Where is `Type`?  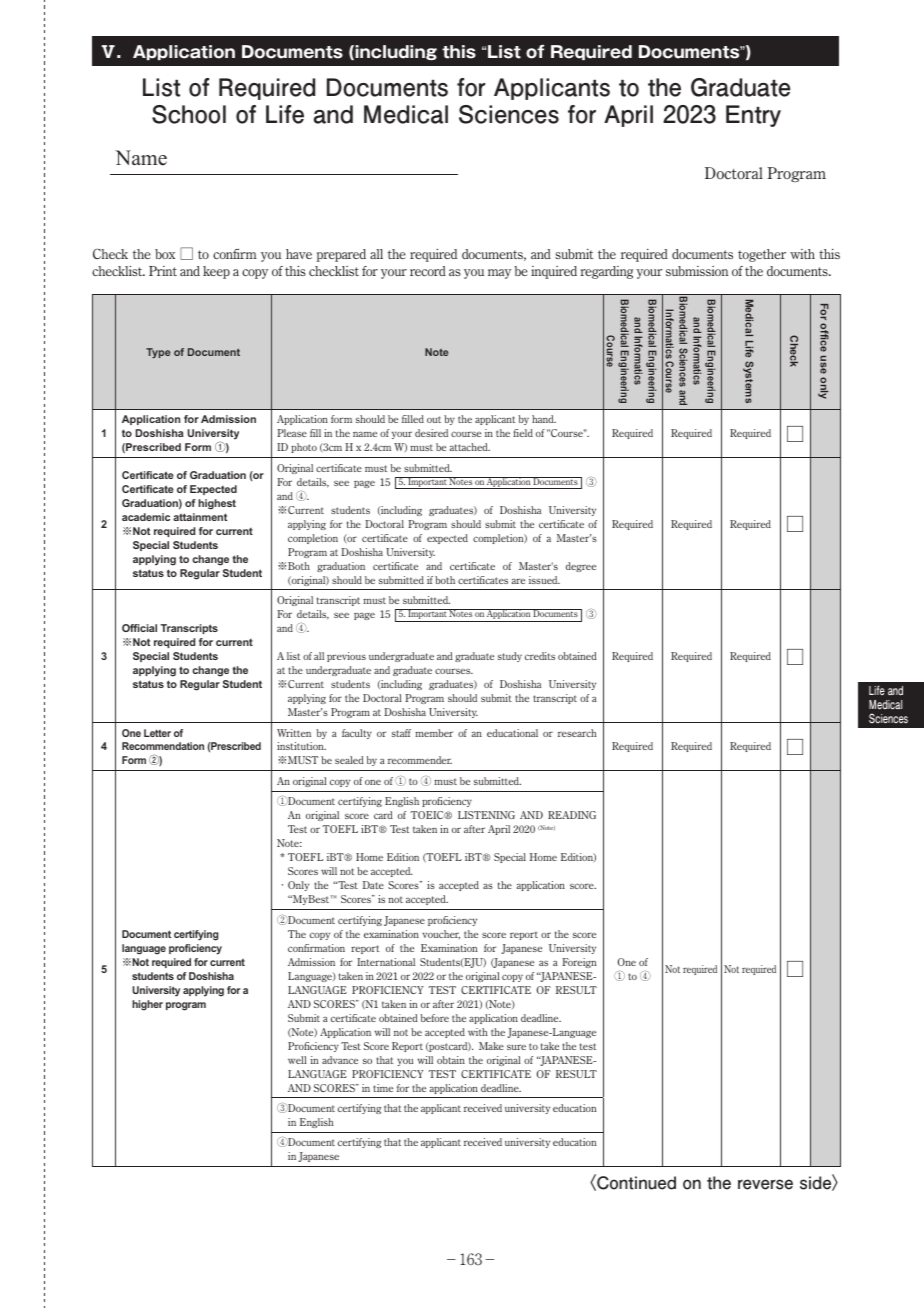
Type is located at coordinates (158, 353).
